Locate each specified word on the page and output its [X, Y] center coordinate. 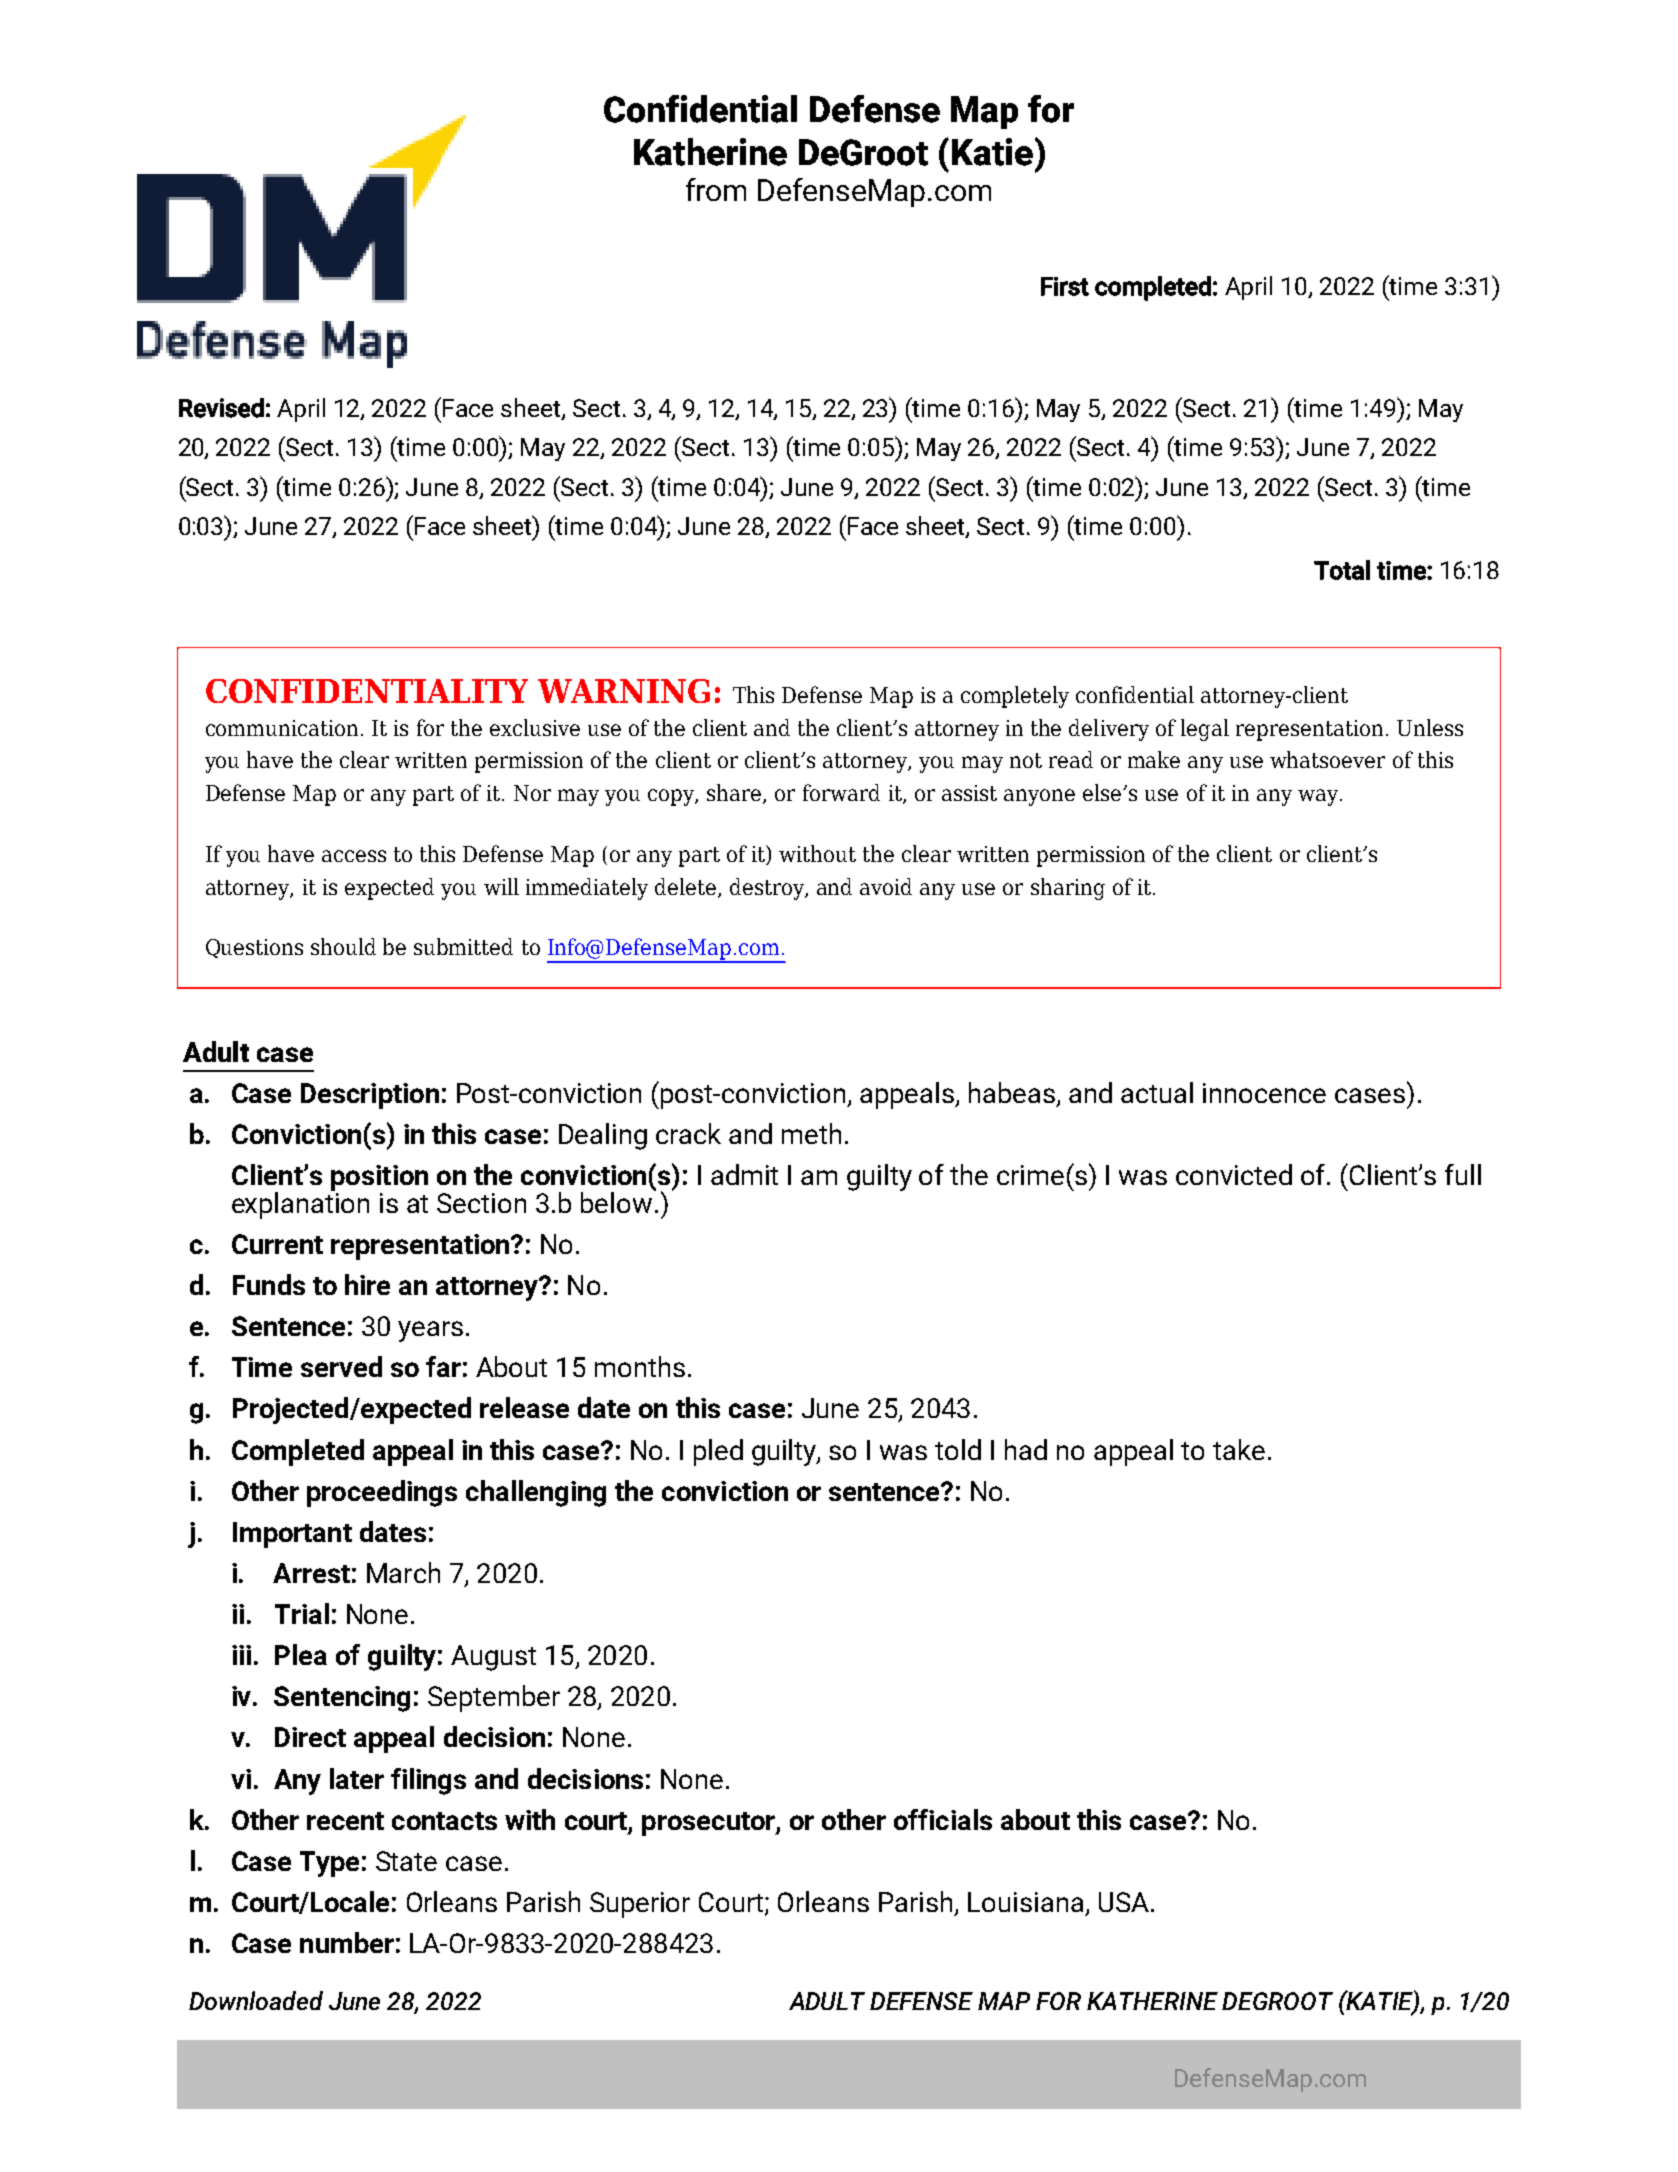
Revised [221, 408]
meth [811, 1133]
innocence [1264, 1093]
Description [370, 1096]
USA [1124, 1902]
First [1065, 286]
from [716, 189]
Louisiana [1025, 1902]
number [347, 1942]
